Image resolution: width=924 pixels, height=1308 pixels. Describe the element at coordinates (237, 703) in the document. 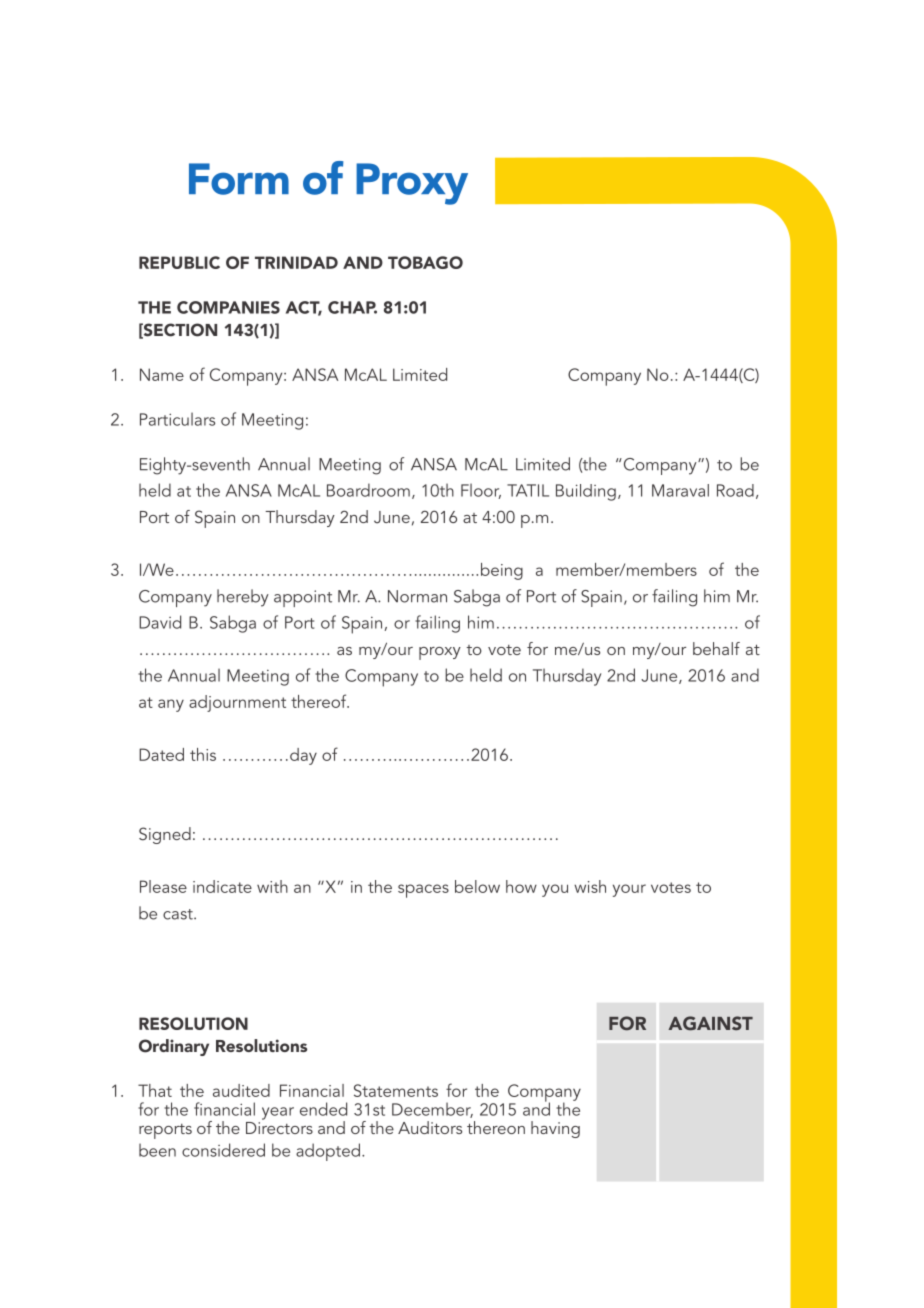

I see `adjournment` at that location.
